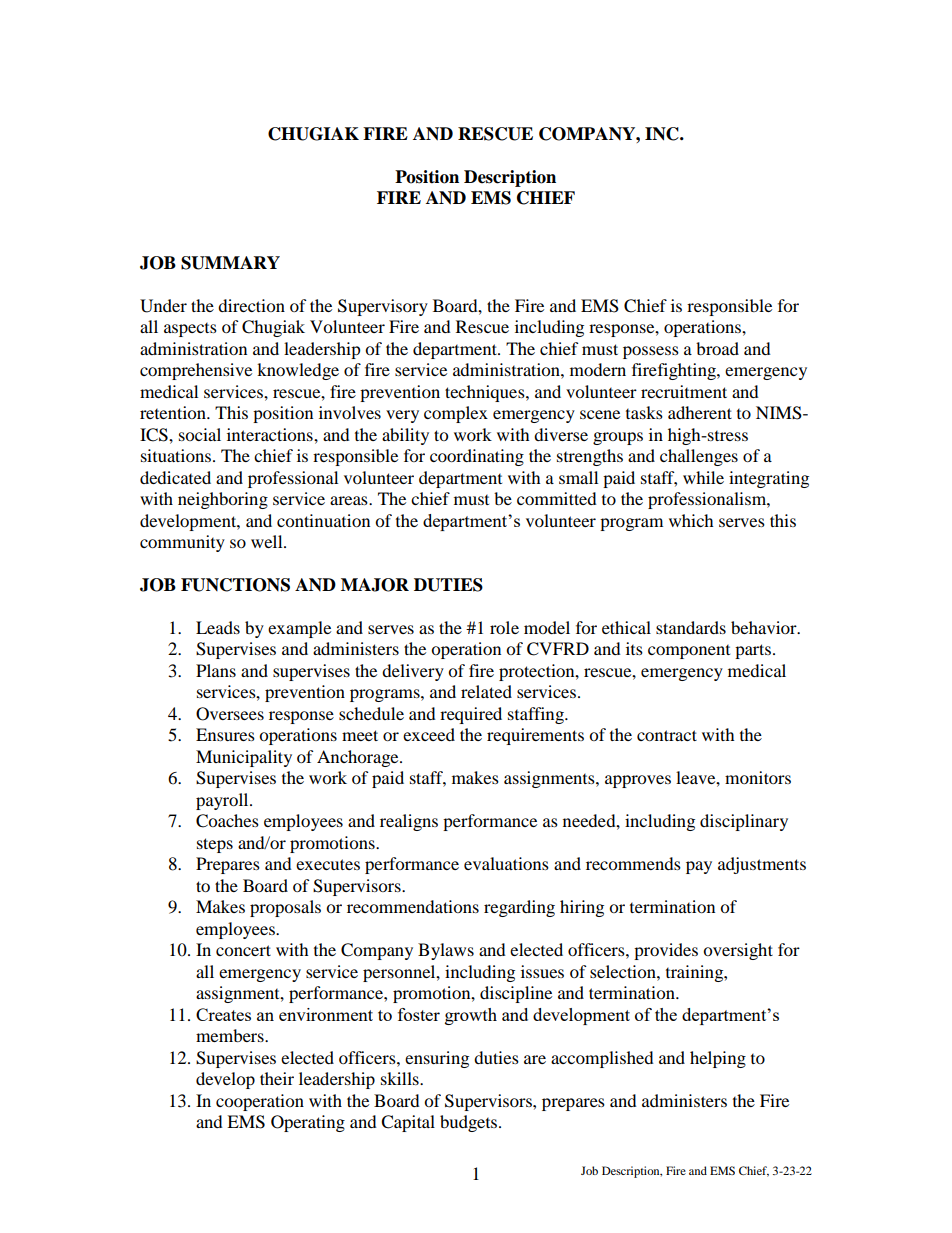 Image resolution: width=952 pixels, height=1233 pixels. What do you see at coordinates (383, 307) in the page?
I see `Supervisory` at bounding box center [383, 307].
